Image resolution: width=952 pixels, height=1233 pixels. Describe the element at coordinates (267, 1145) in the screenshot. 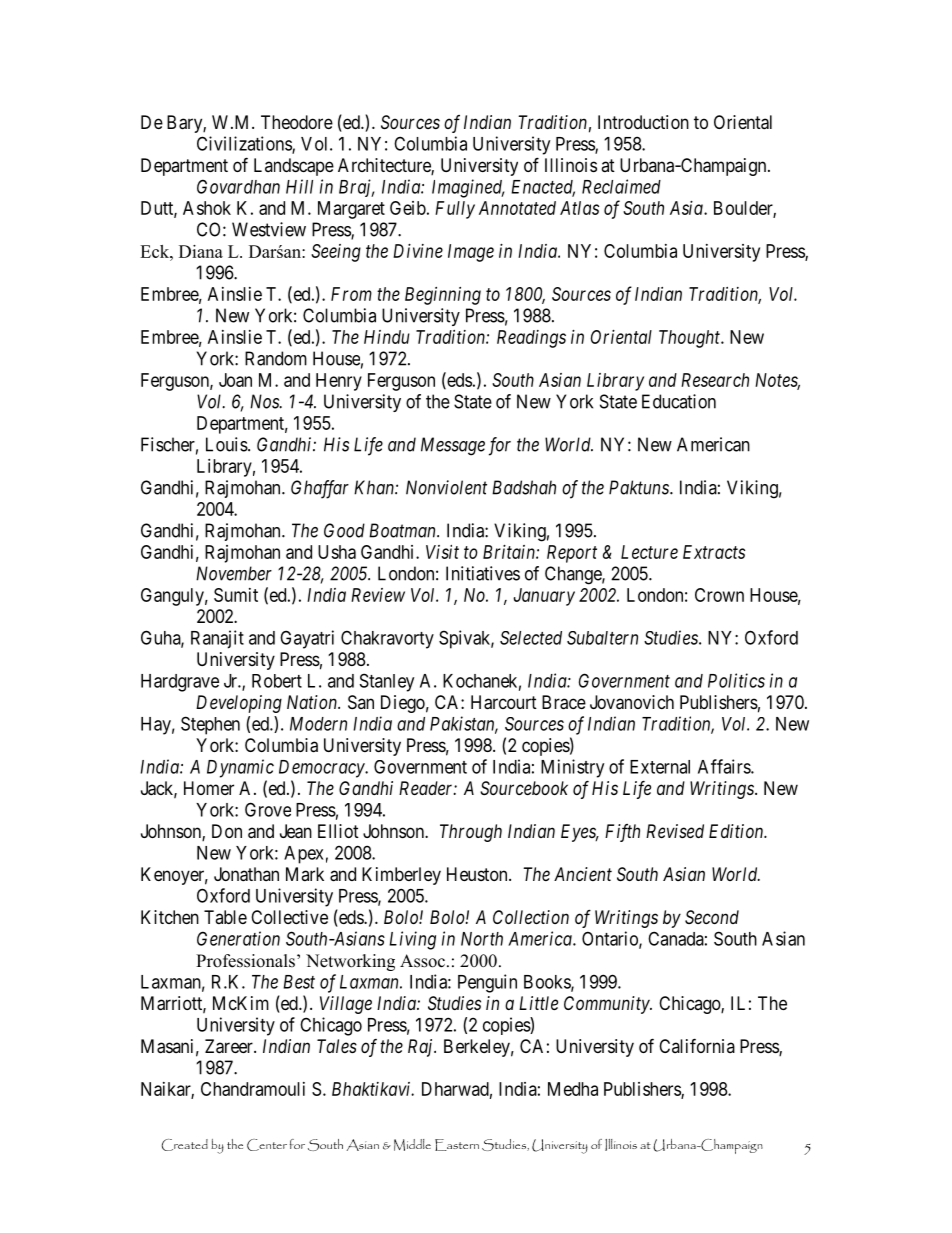

I see `Center` at that location.
